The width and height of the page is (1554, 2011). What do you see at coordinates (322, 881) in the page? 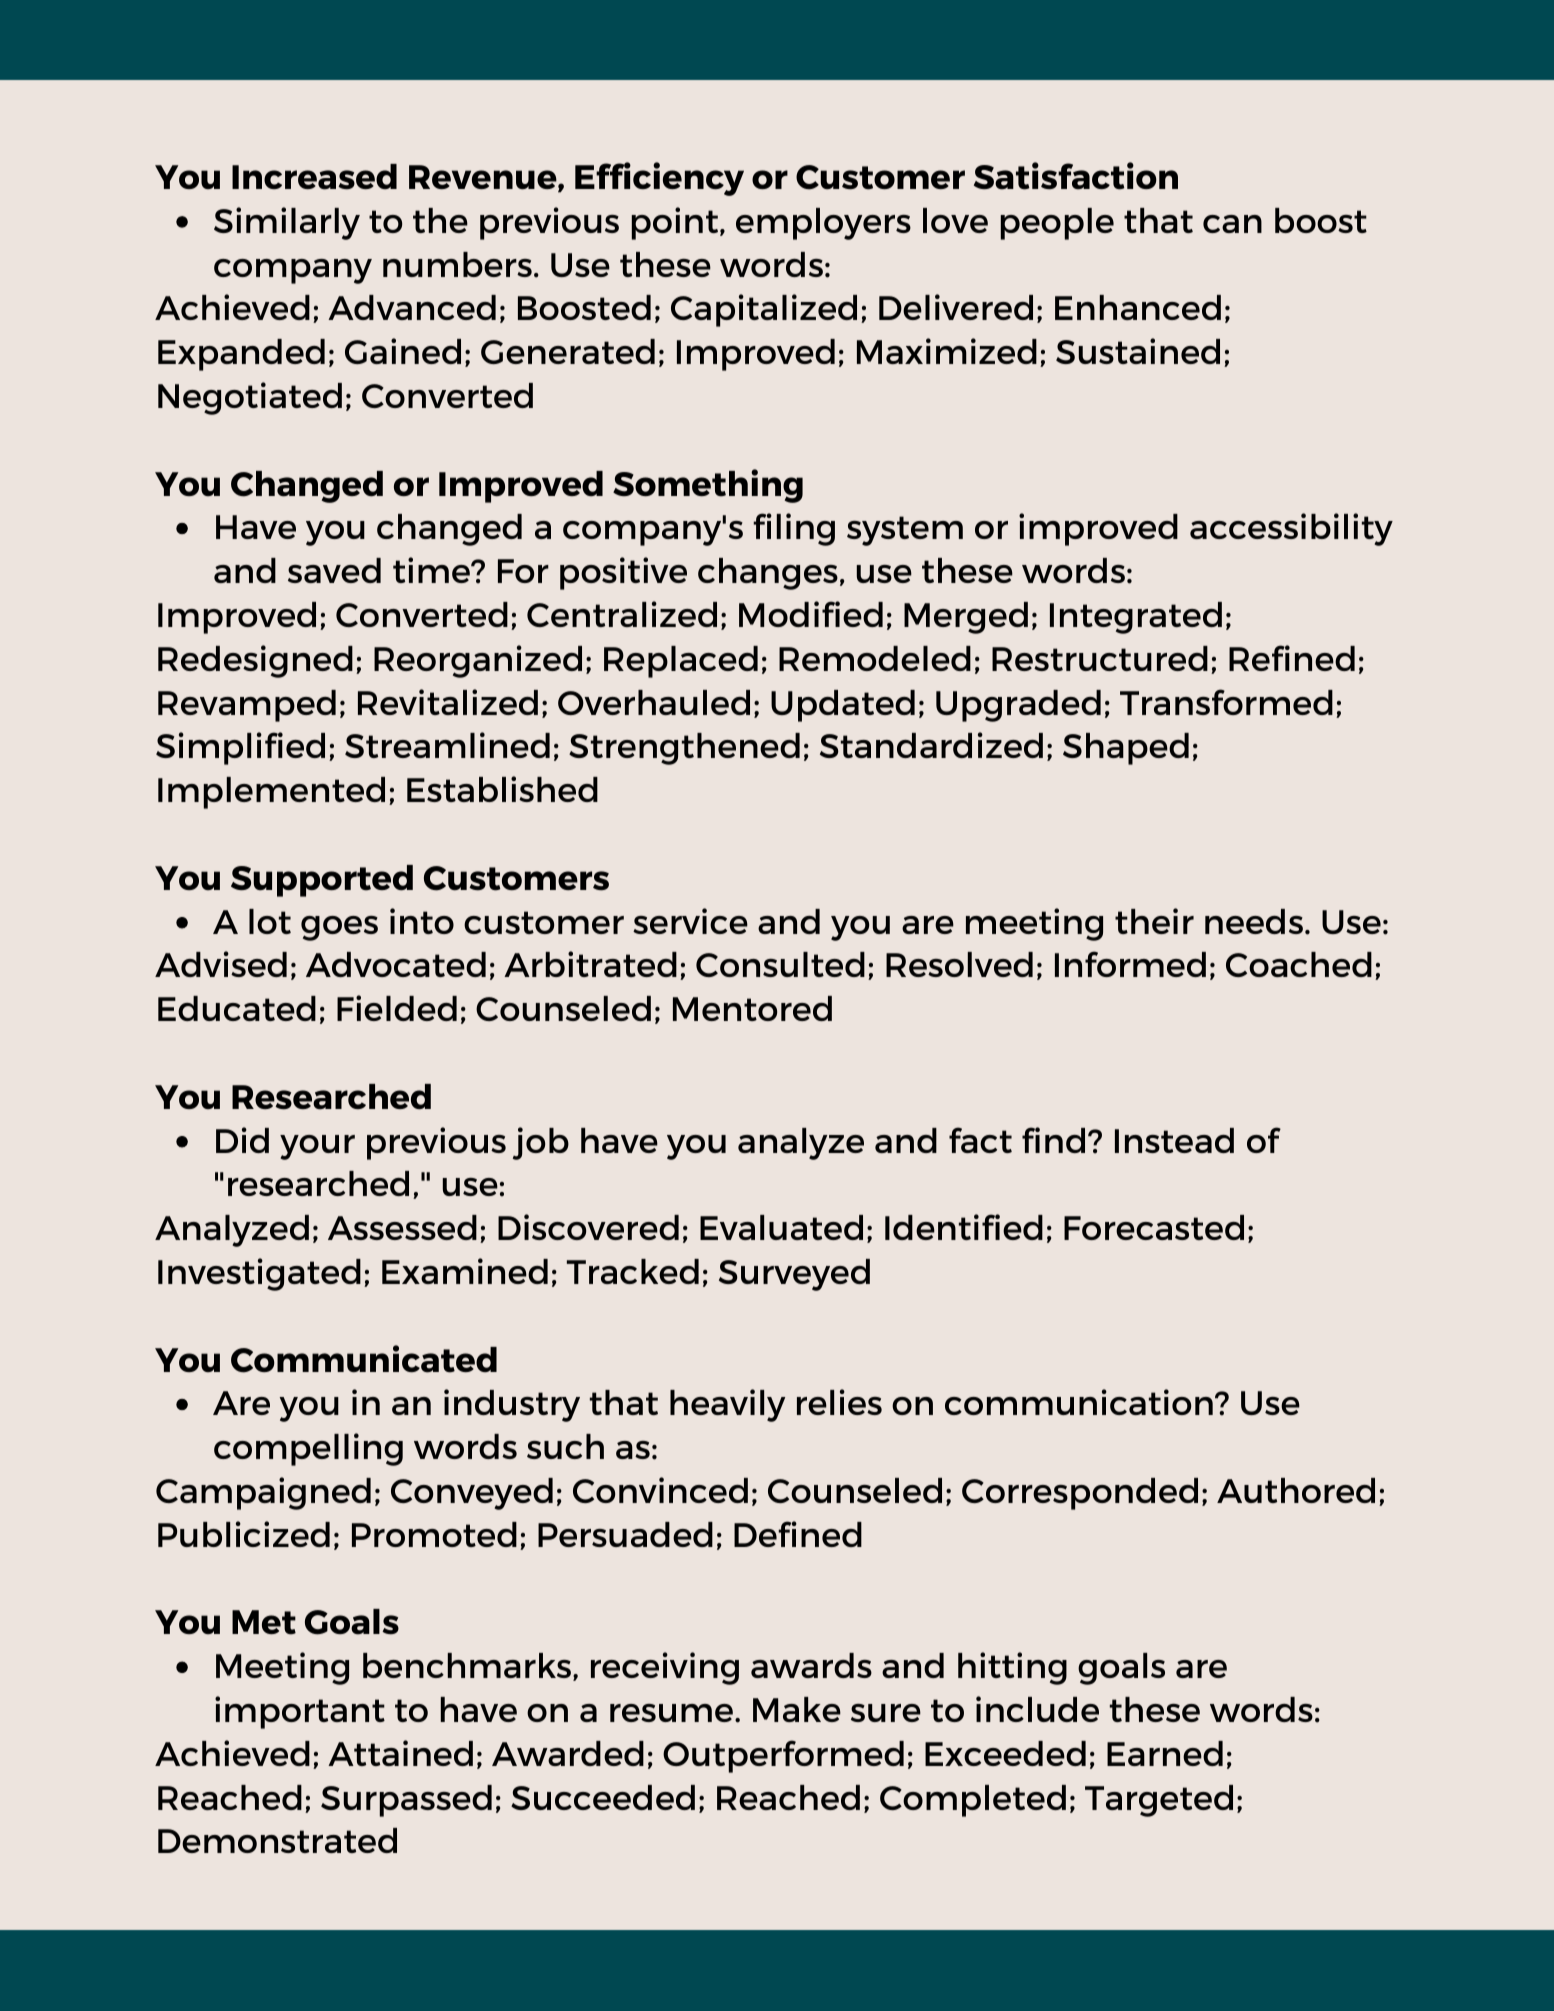
I see `Supported` at bounding box center [322, 881].
